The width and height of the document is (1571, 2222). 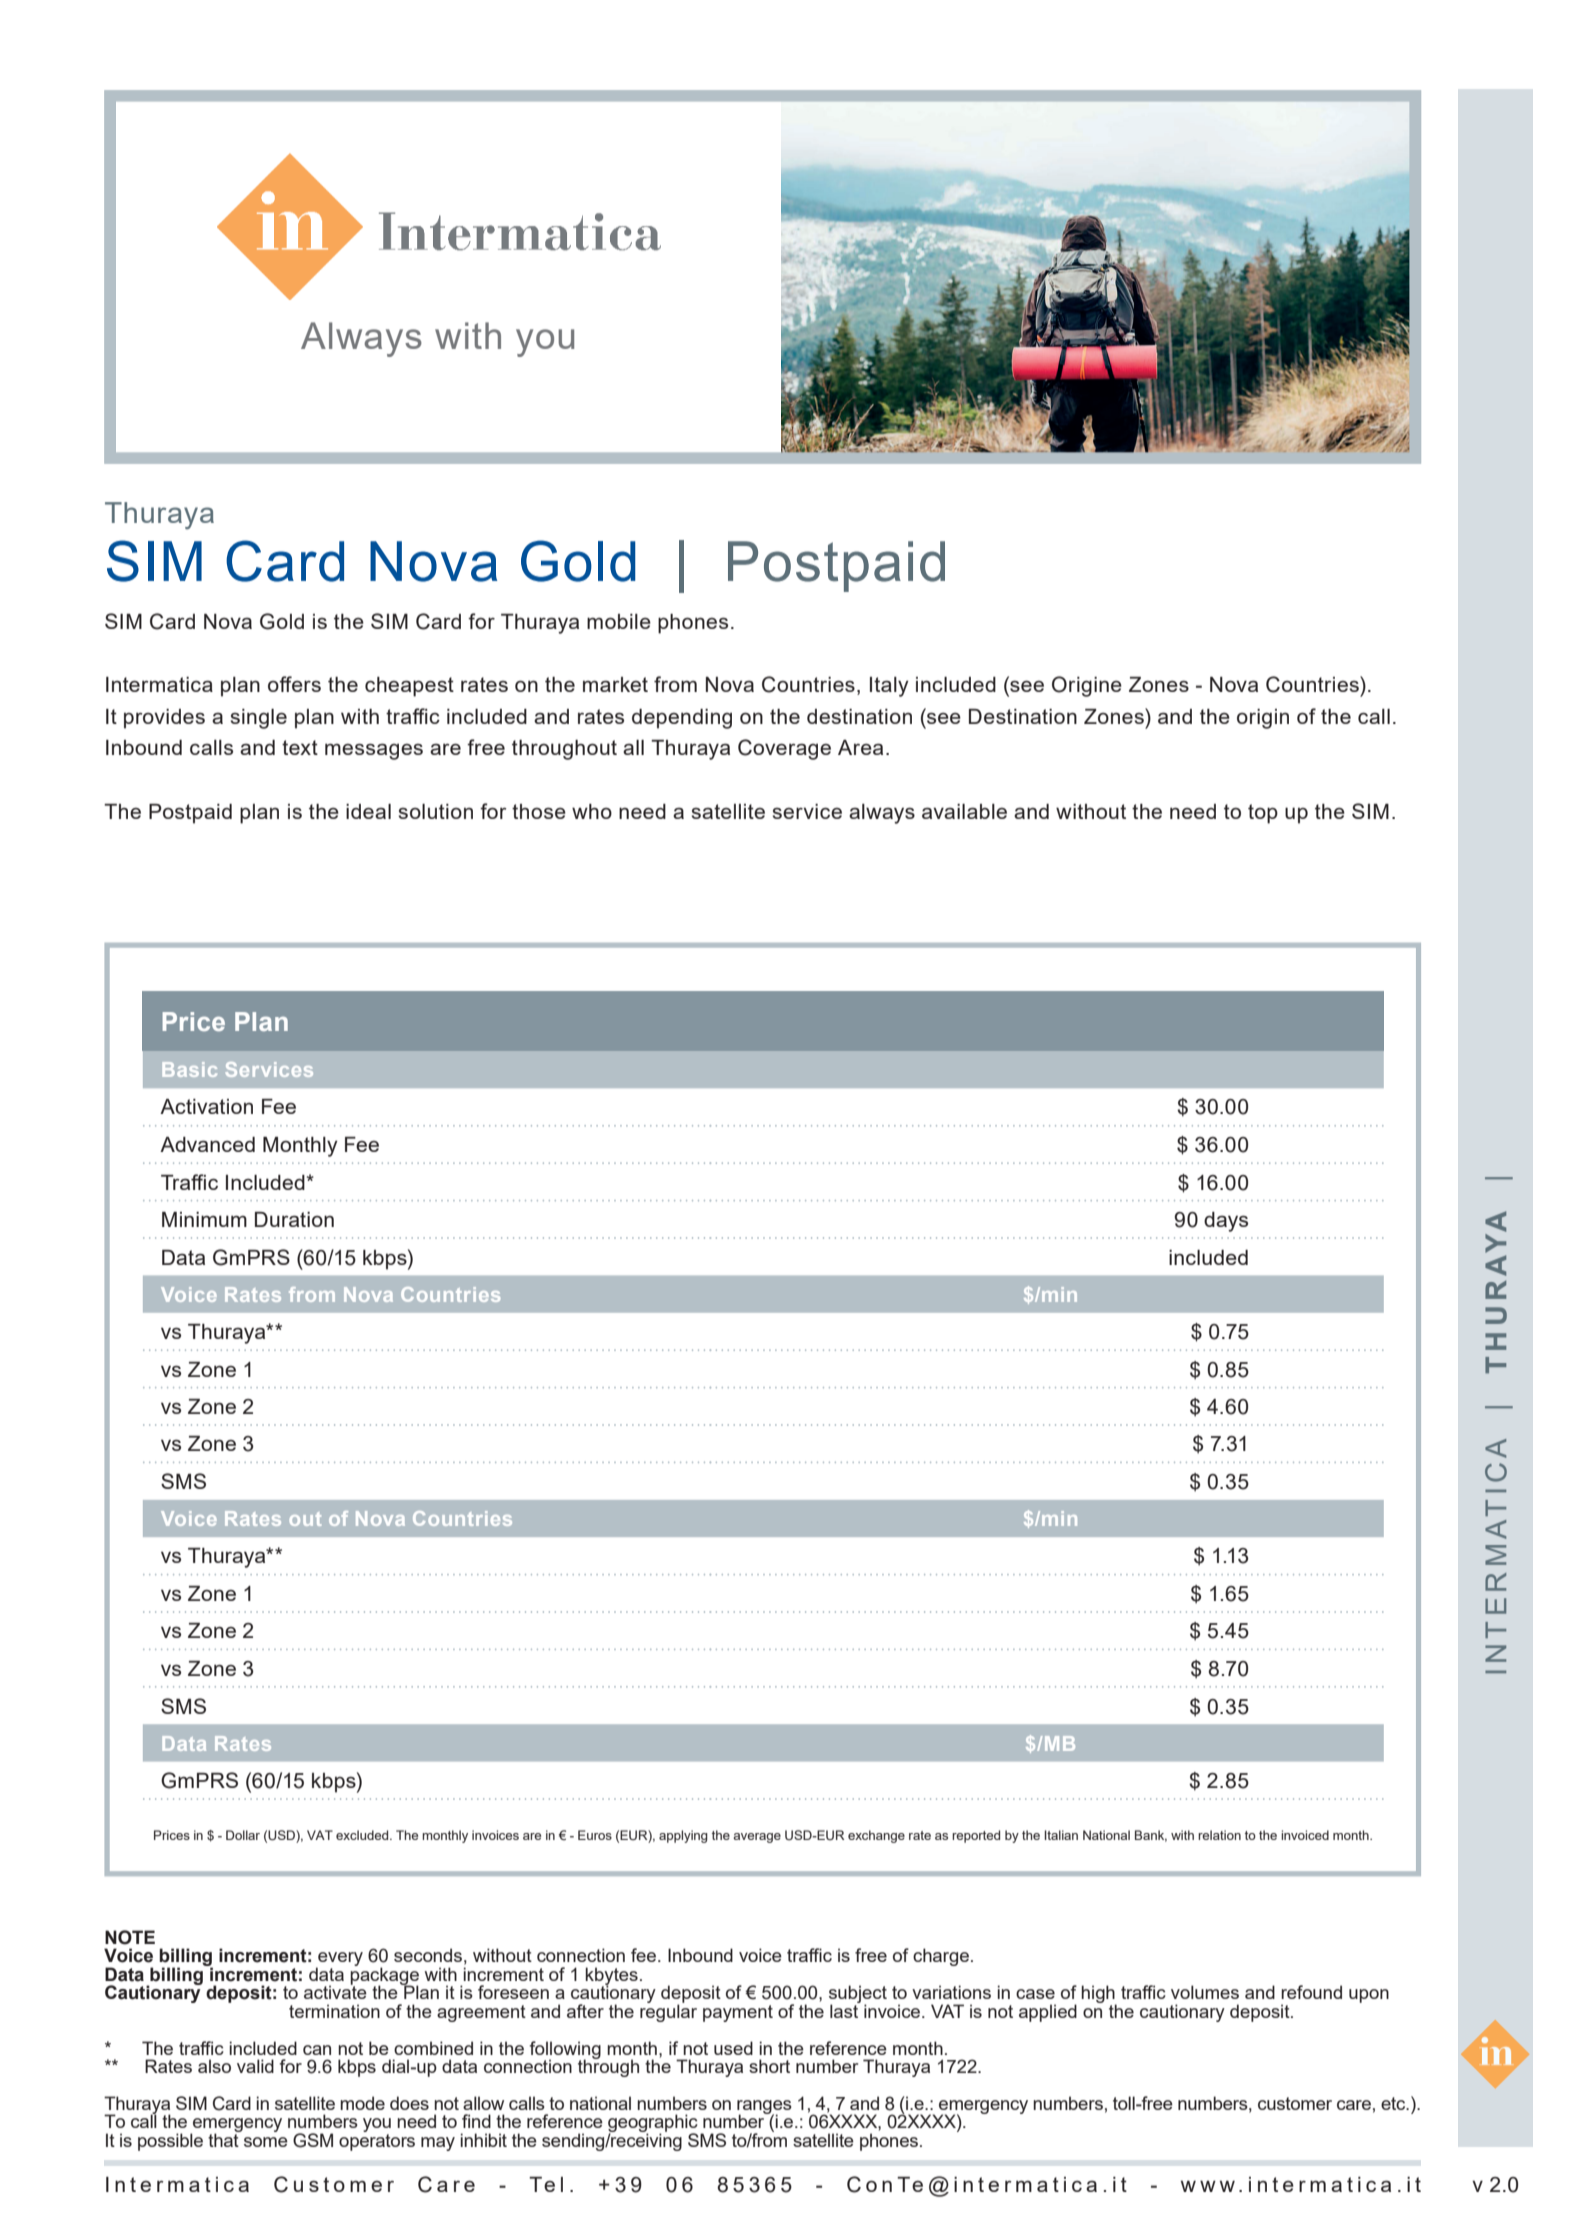 What do you see at coordinates (294, 1219) in the document?
I see `Duration` at bounding box center [294, 1219].
